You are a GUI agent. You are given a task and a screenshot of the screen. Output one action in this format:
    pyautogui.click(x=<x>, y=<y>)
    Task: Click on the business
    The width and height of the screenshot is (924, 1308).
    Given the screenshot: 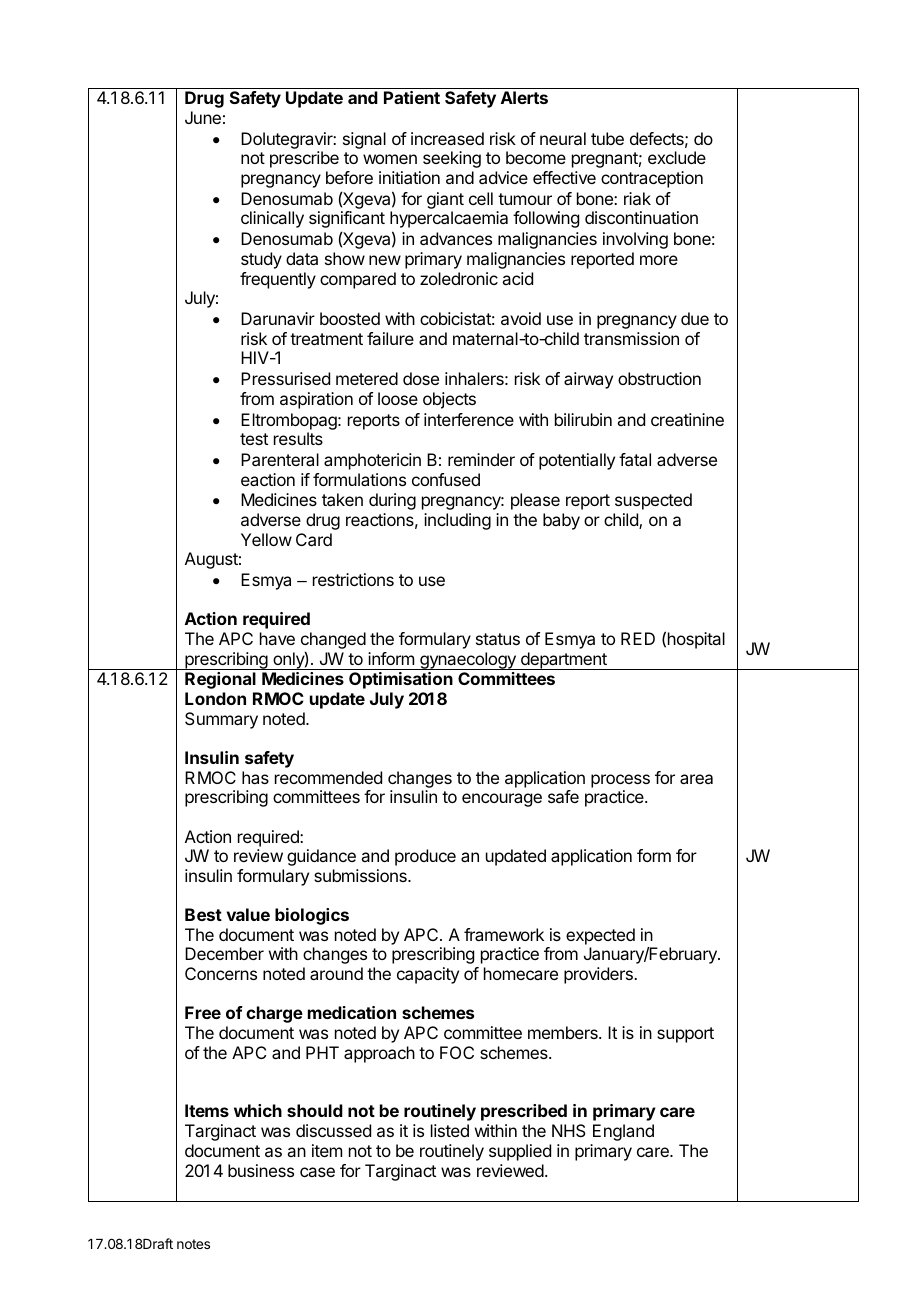 What is the action you would take?
    pyautogui.click(x=261, y=1170)
